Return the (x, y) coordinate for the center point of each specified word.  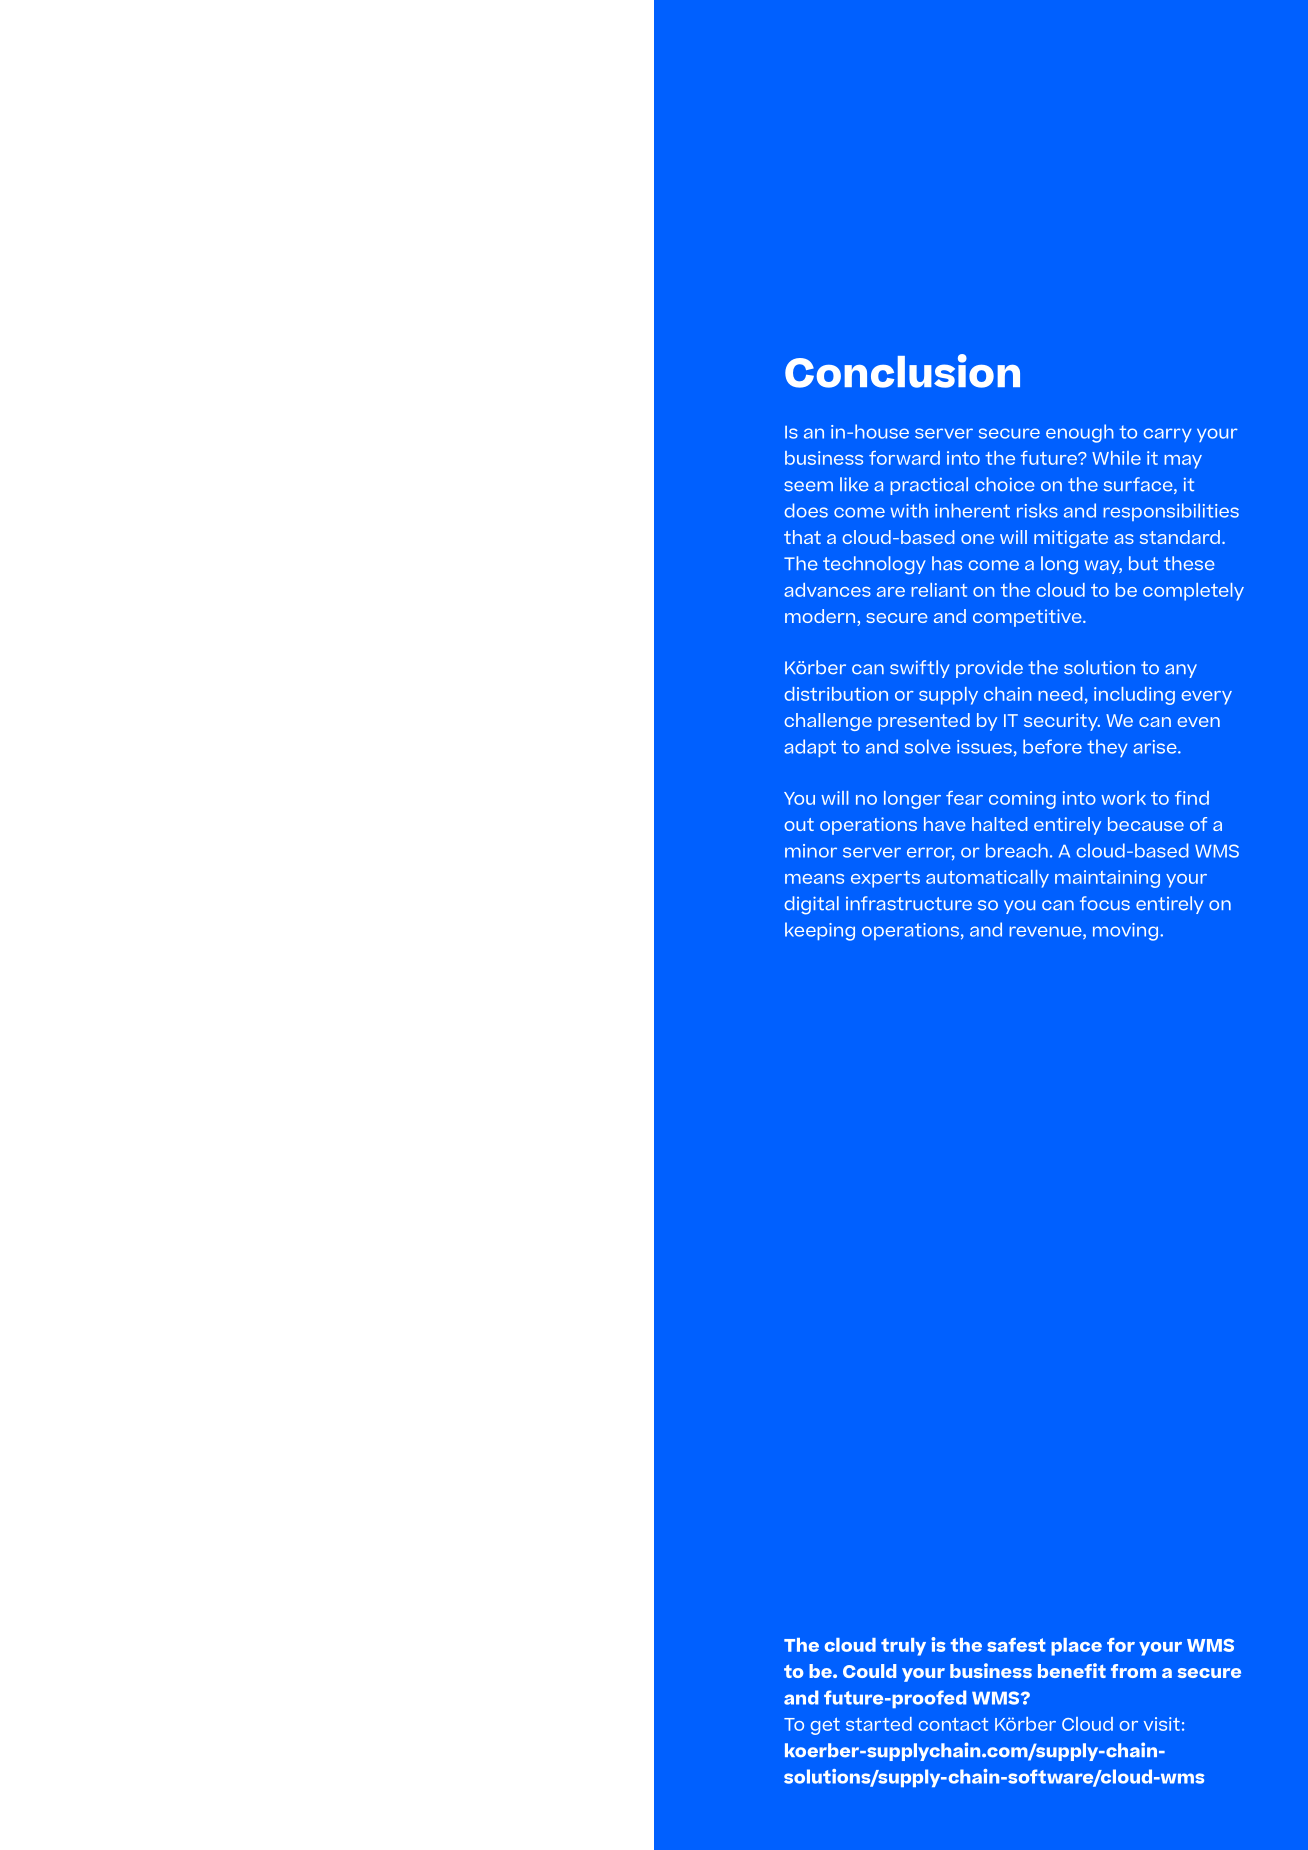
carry (1167, 435)
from (1133, 1671)
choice (1004, 484)
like (854, 484)
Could (869, 1671)
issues (984, 747)
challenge (828, 722)
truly (903, 1647)
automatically (987, 879)
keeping (820, 931)
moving (1127, 932)
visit (1162, 1724)
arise (1156, 747)
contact (953, 1724)
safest (1016, 1645)
